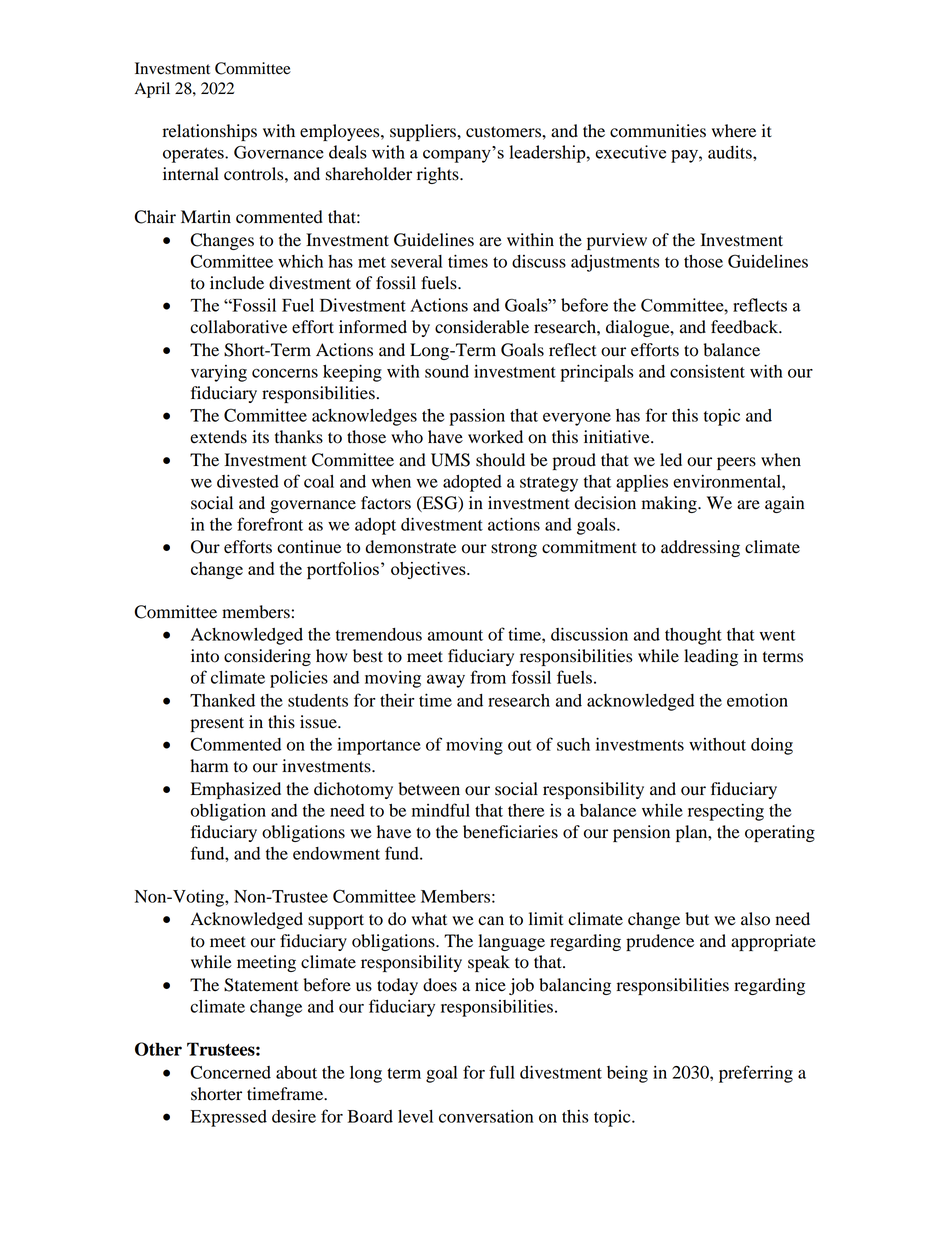 The height and width of the page is (1233, 952). What do you see at coordinates (230, 1072) in the page?
I see `Concerned` at bounding box center [230, 1072].
